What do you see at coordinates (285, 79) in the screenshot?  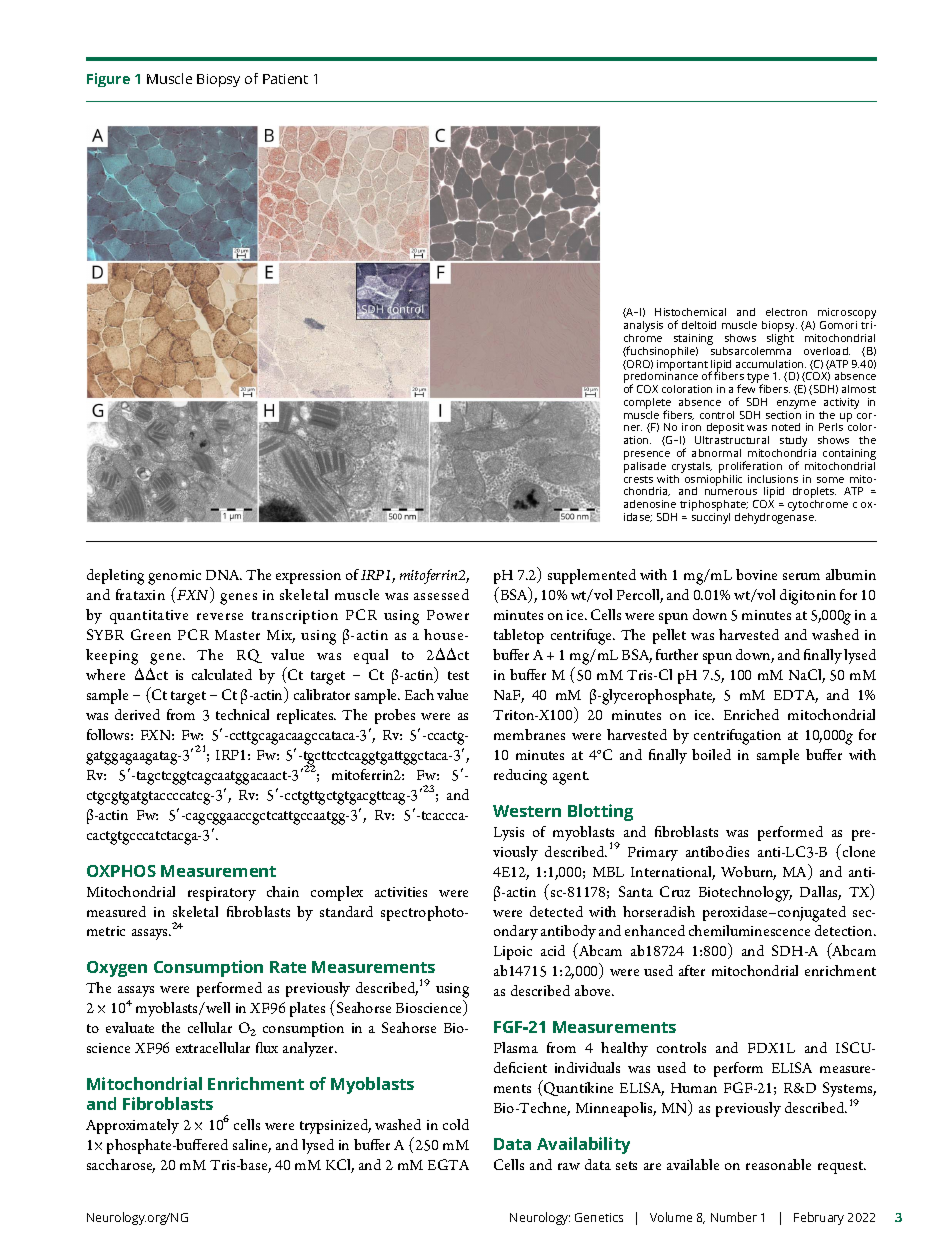 I see `Patient` at bounding box center [285, 79].
